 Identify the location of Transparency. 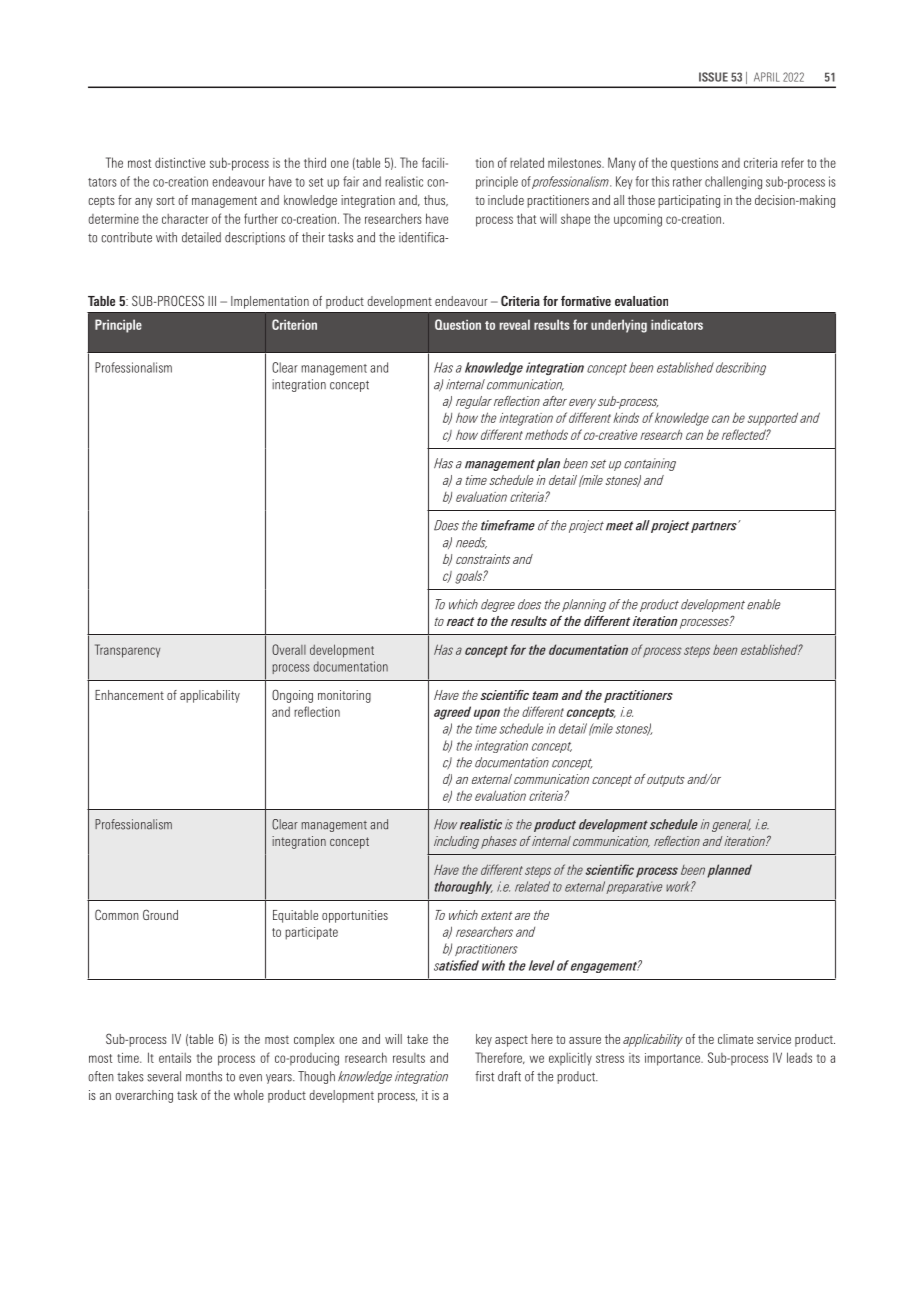
(127, 651).
